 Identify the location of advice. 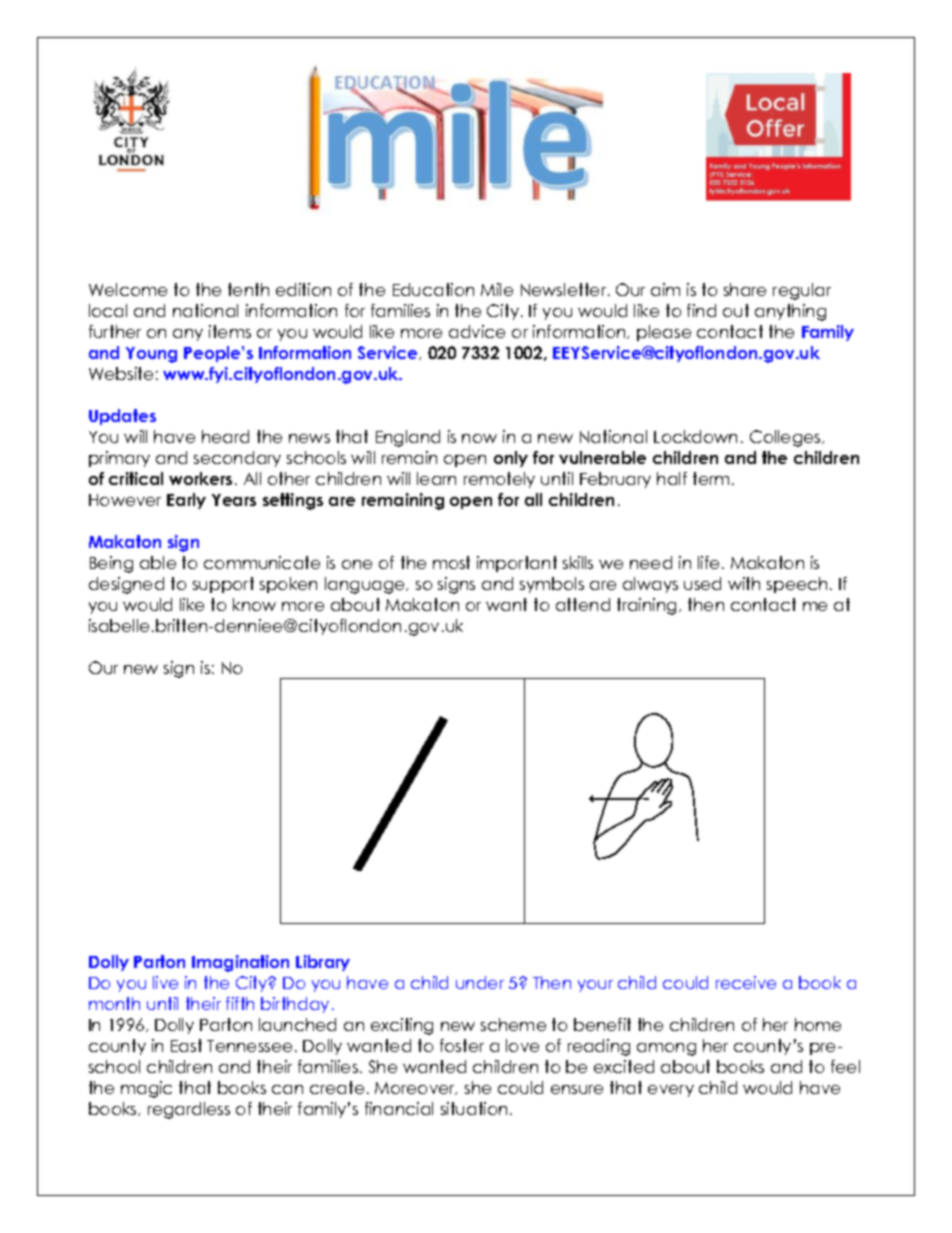
(477, 331).
